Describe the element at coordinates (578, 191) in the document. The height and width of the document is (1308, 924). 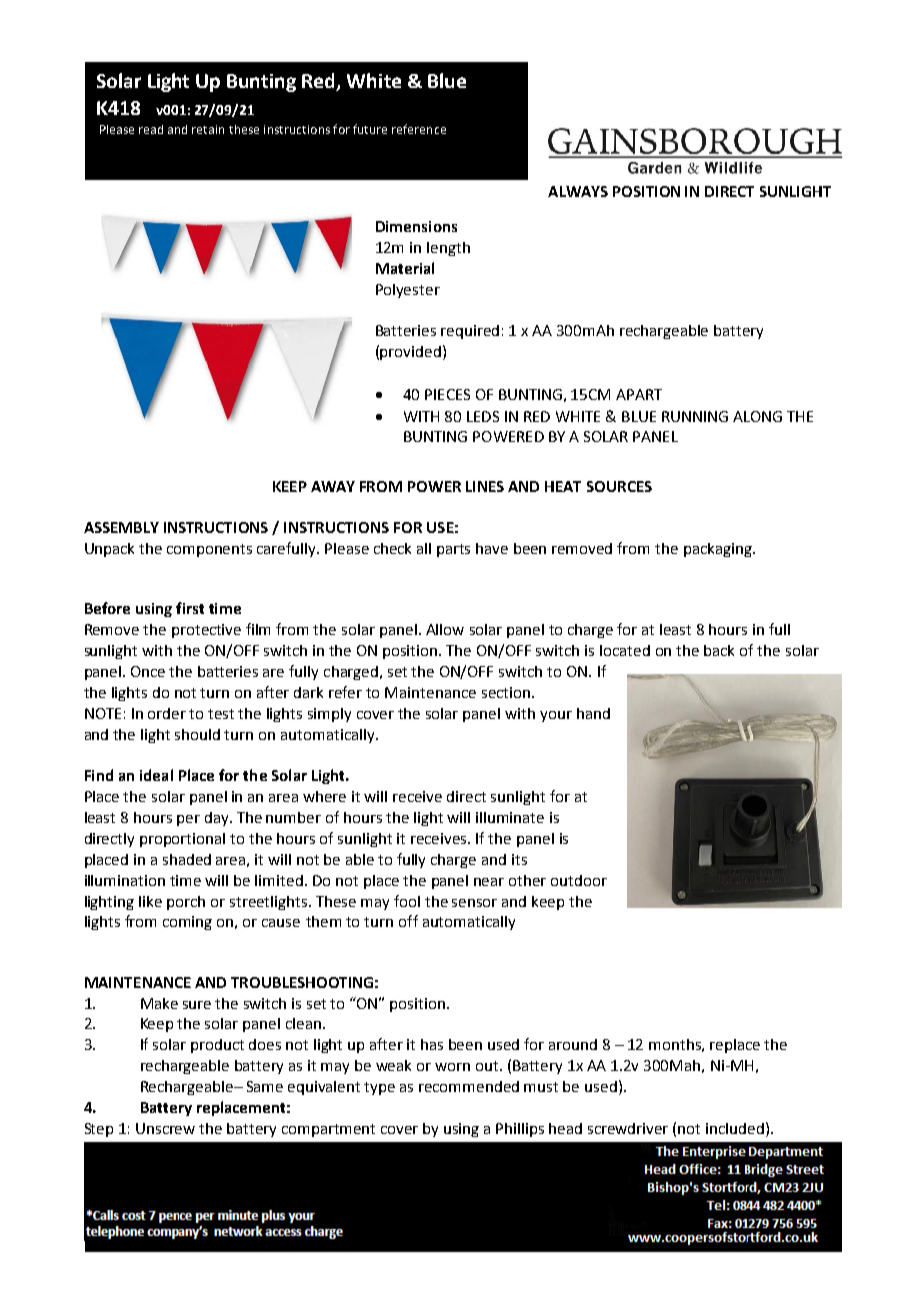
I see `ALWAYS` at that location.
